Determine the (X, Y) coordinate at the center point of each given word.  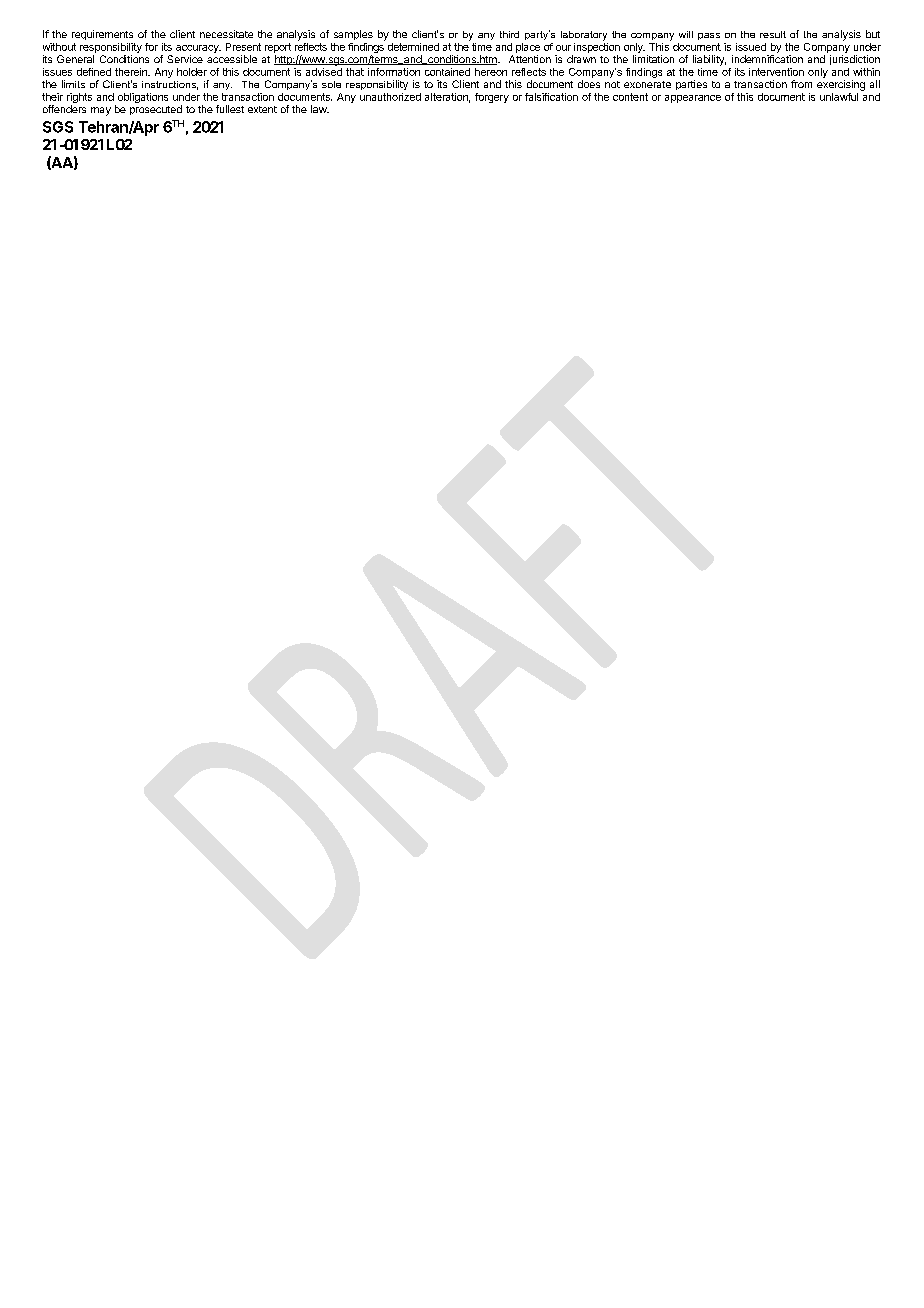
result (773, 34)
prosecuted (156, 110)
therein (132, 72)
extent (262, 109)
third (509, 34)
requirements (102, 35)
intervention (776, 72)
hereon (491, 72)
